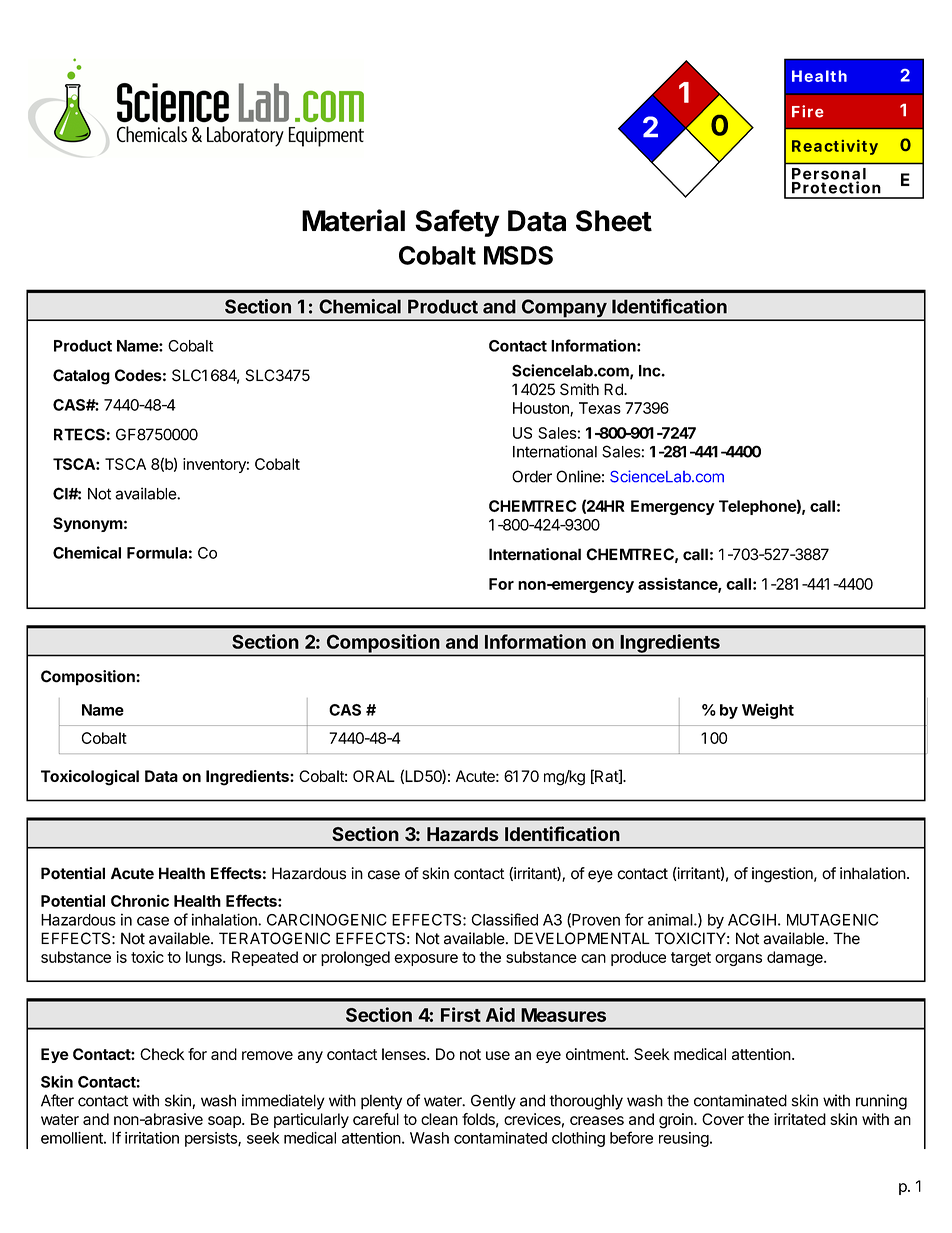 This page has width=952, height=1233. I want to click on Synonym, so click(88, 524).
